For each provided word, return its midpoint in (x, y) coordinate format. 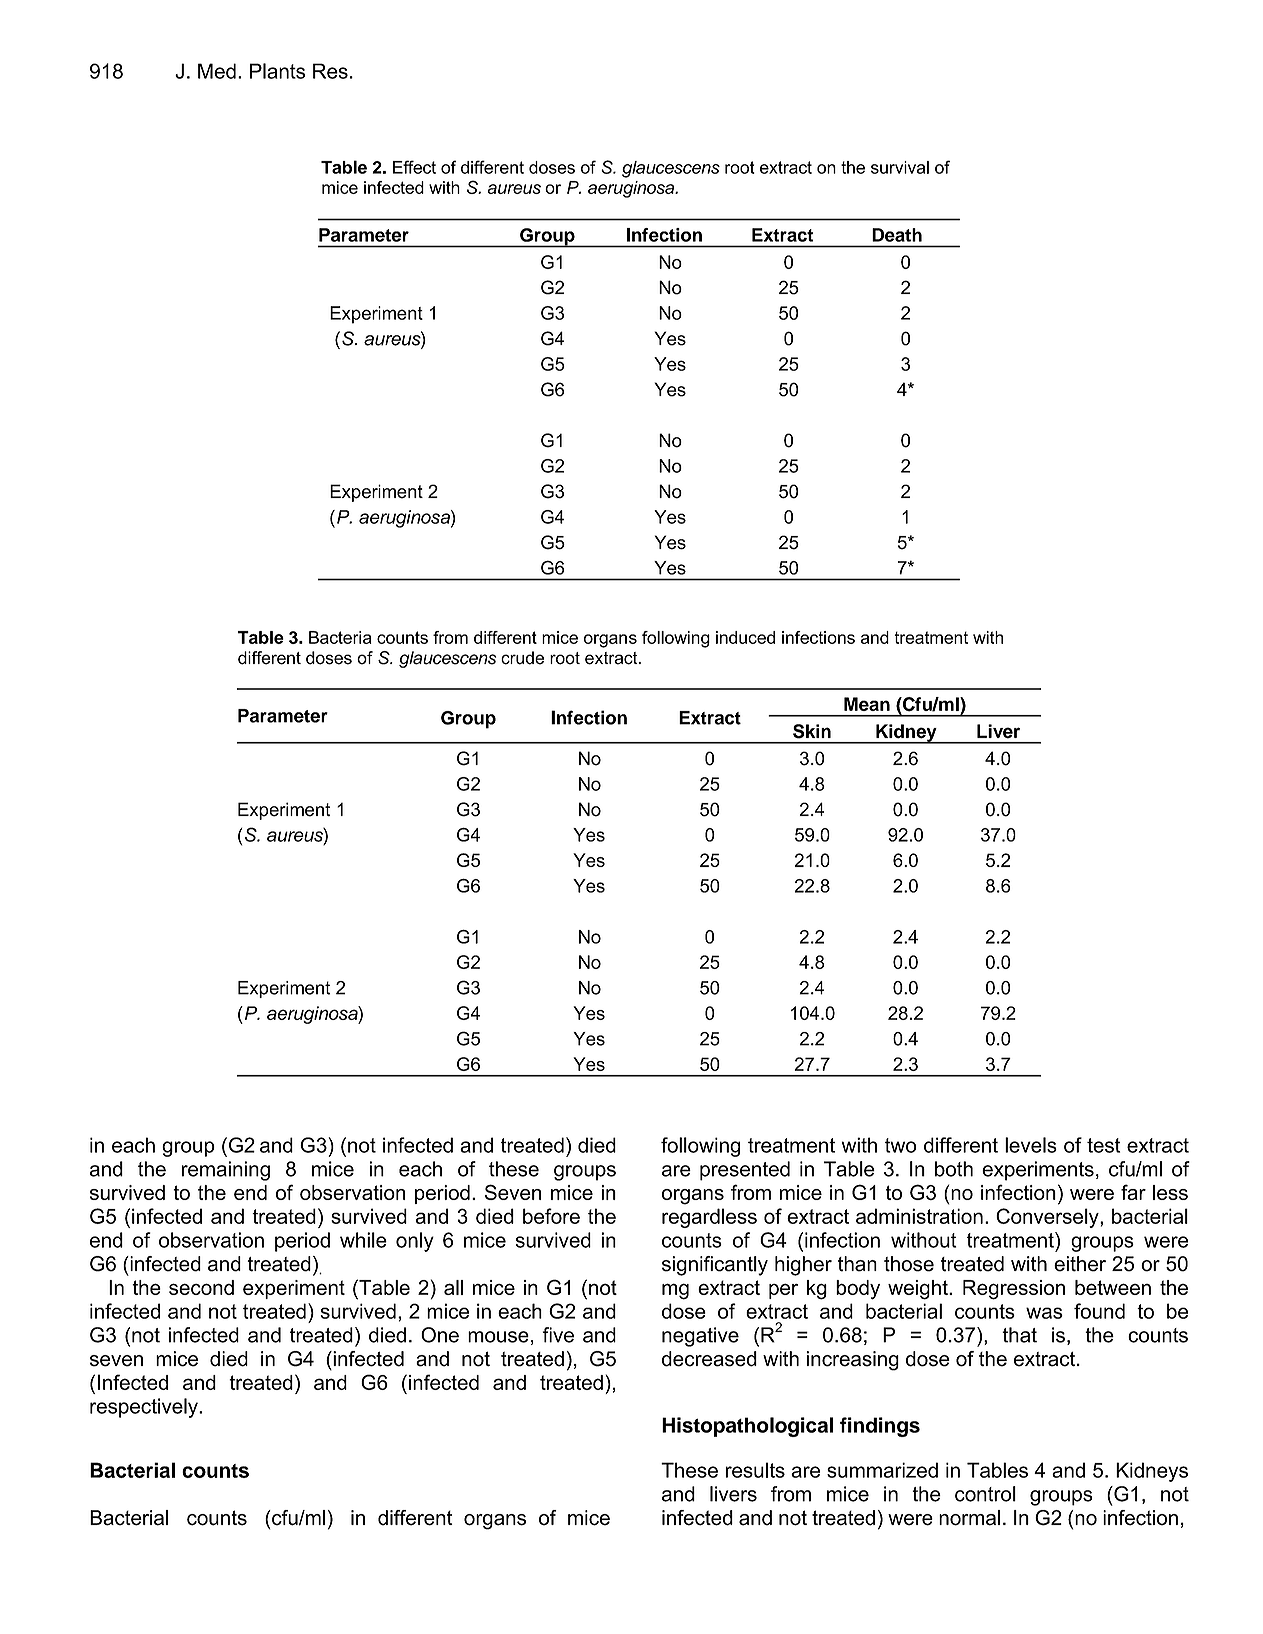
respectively (145, 1408)
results (755, 1470)
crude (522, 658)
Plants (278, 71)
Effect (414, 167)
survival (900, 167)
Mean (867, 704)
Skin (812, 731)
